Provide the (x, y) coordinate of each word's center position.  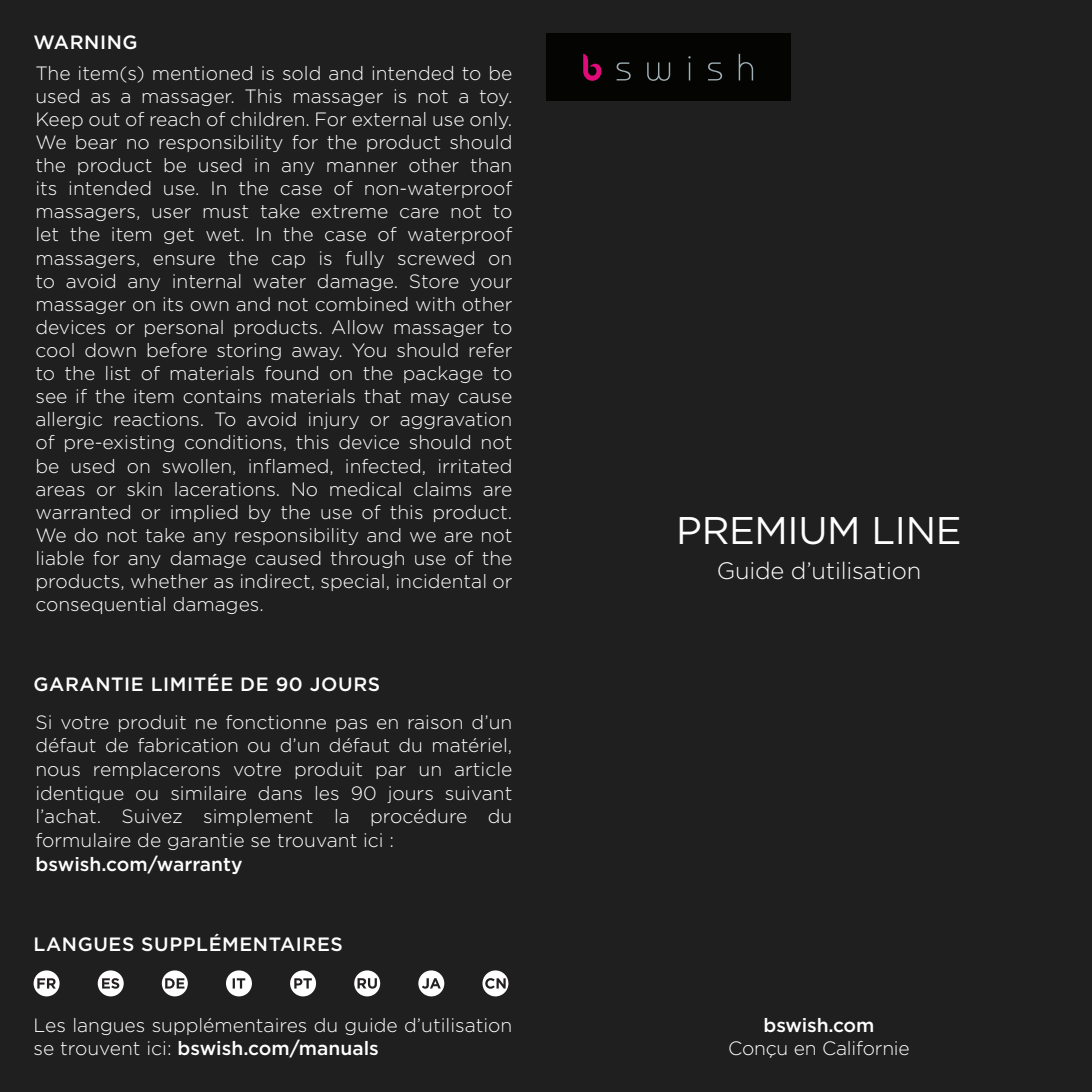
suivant (478, 793)
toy (495, 98)
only (490, 120)
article (483, 769)
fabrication (188, 745)
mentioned (202, 73)
